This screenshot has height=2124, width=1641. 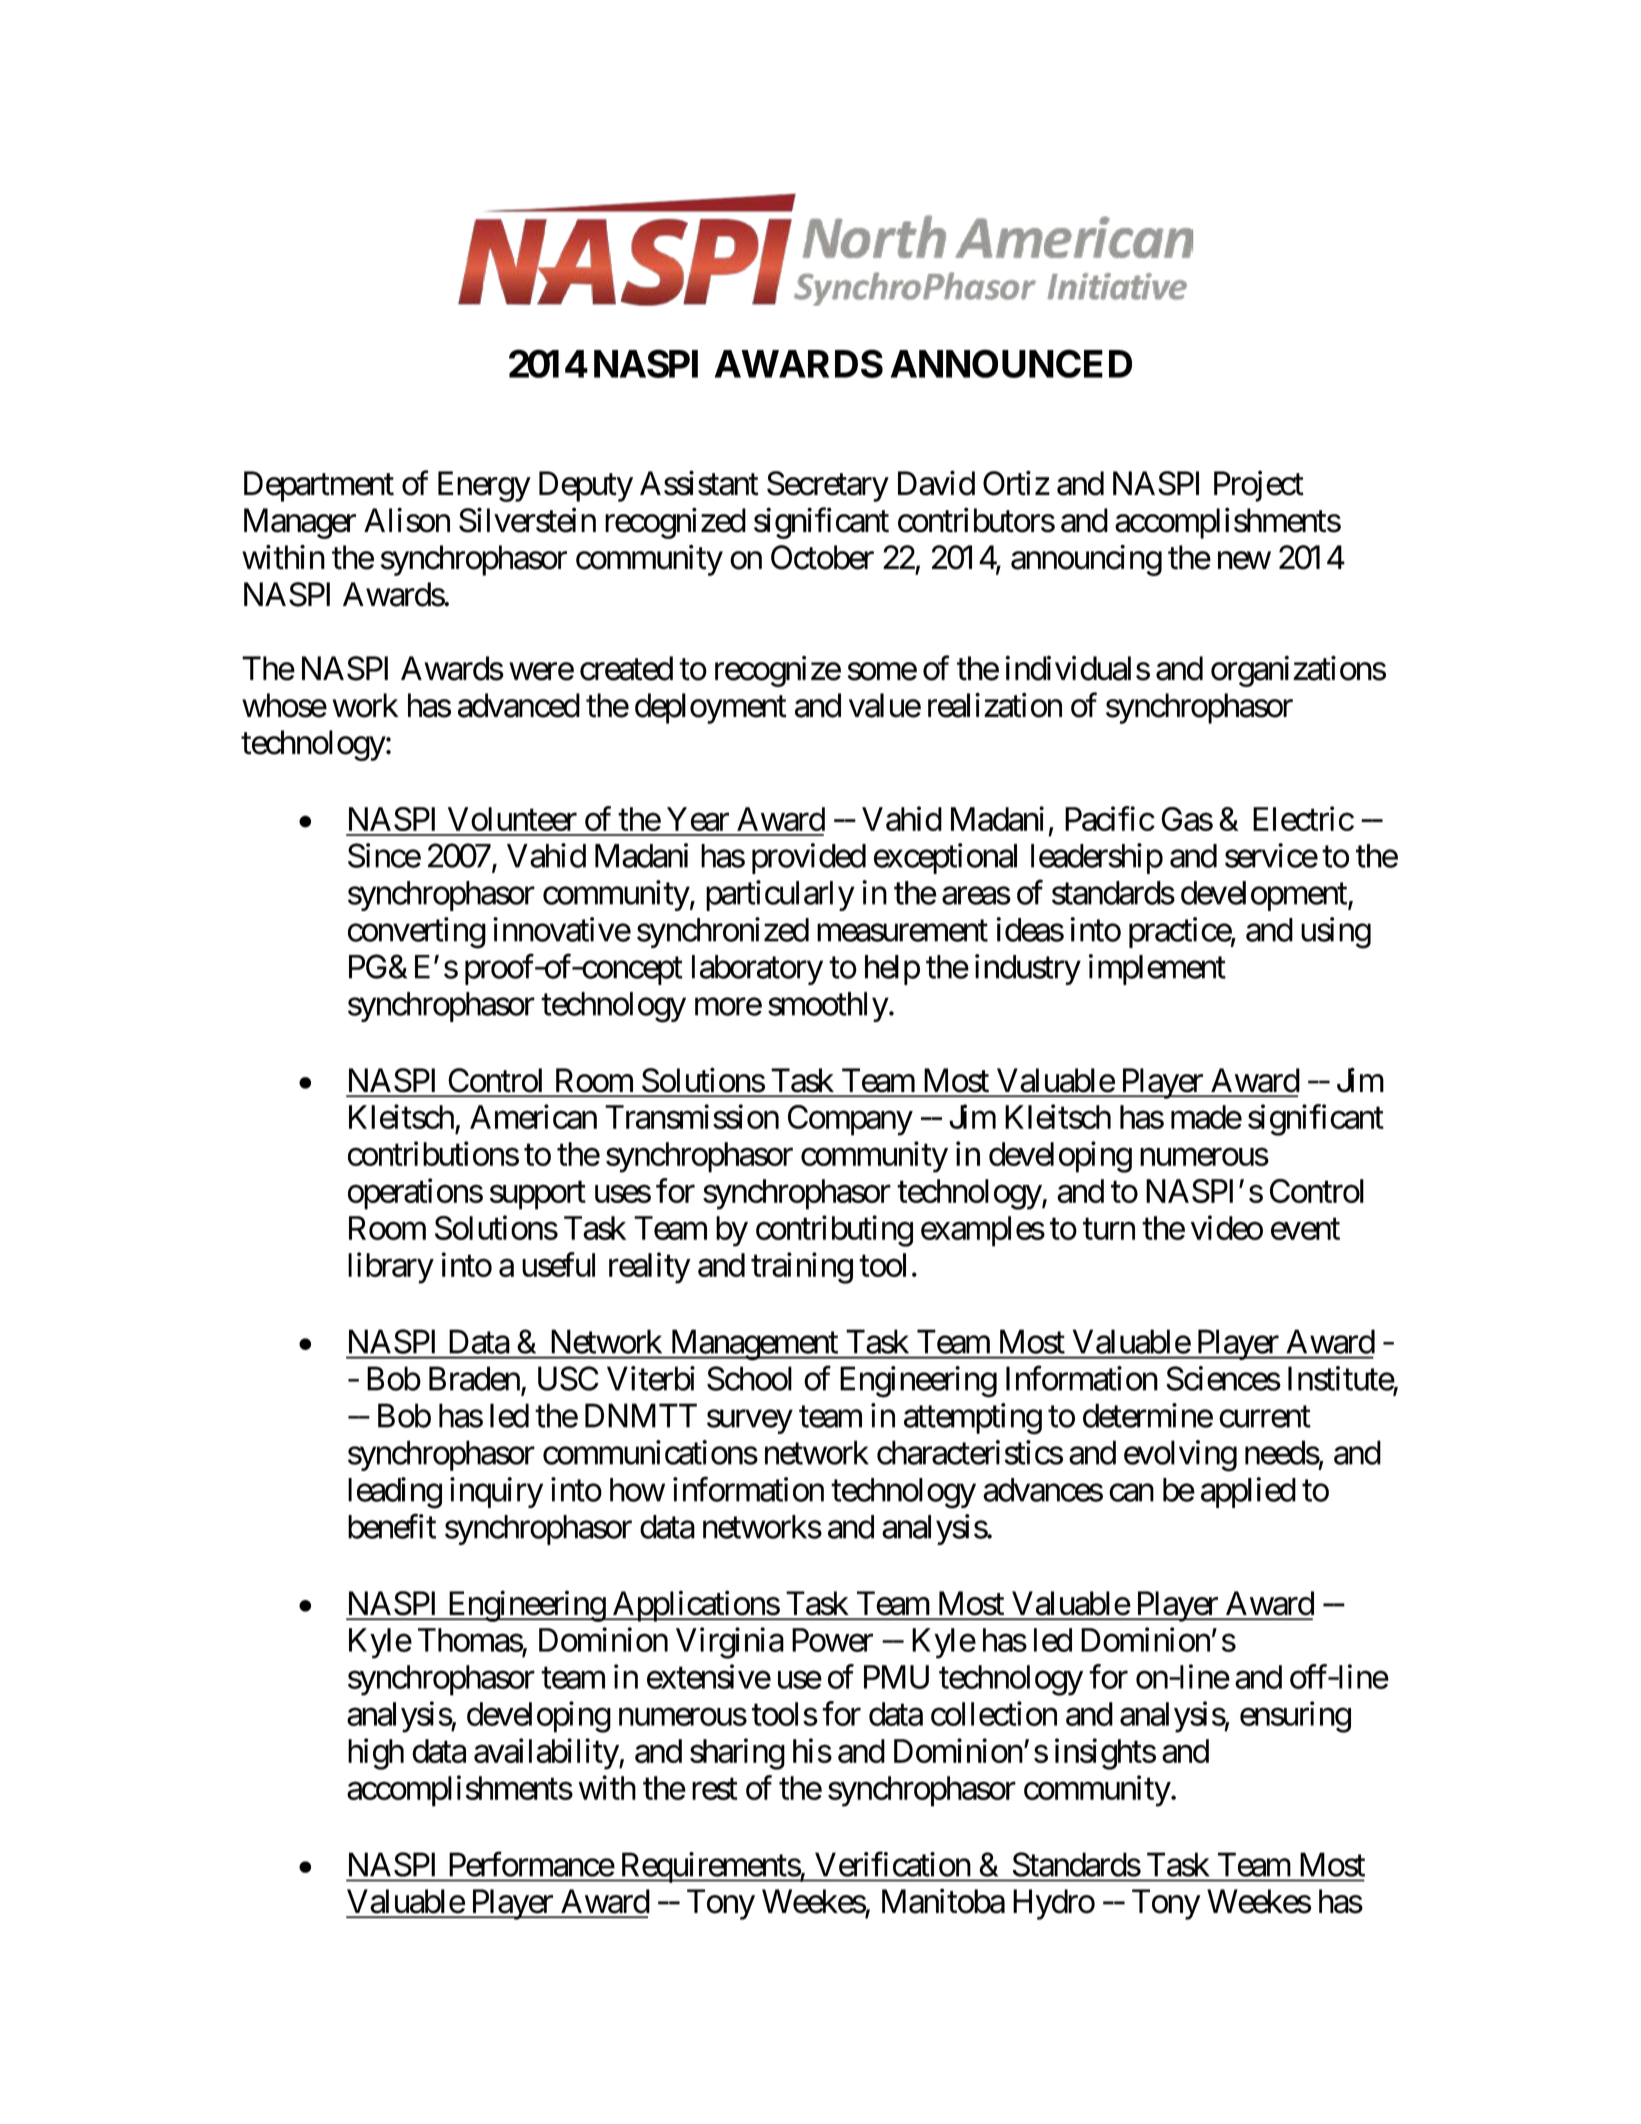 I want to click on Project, so click(x=1259, y=486).
